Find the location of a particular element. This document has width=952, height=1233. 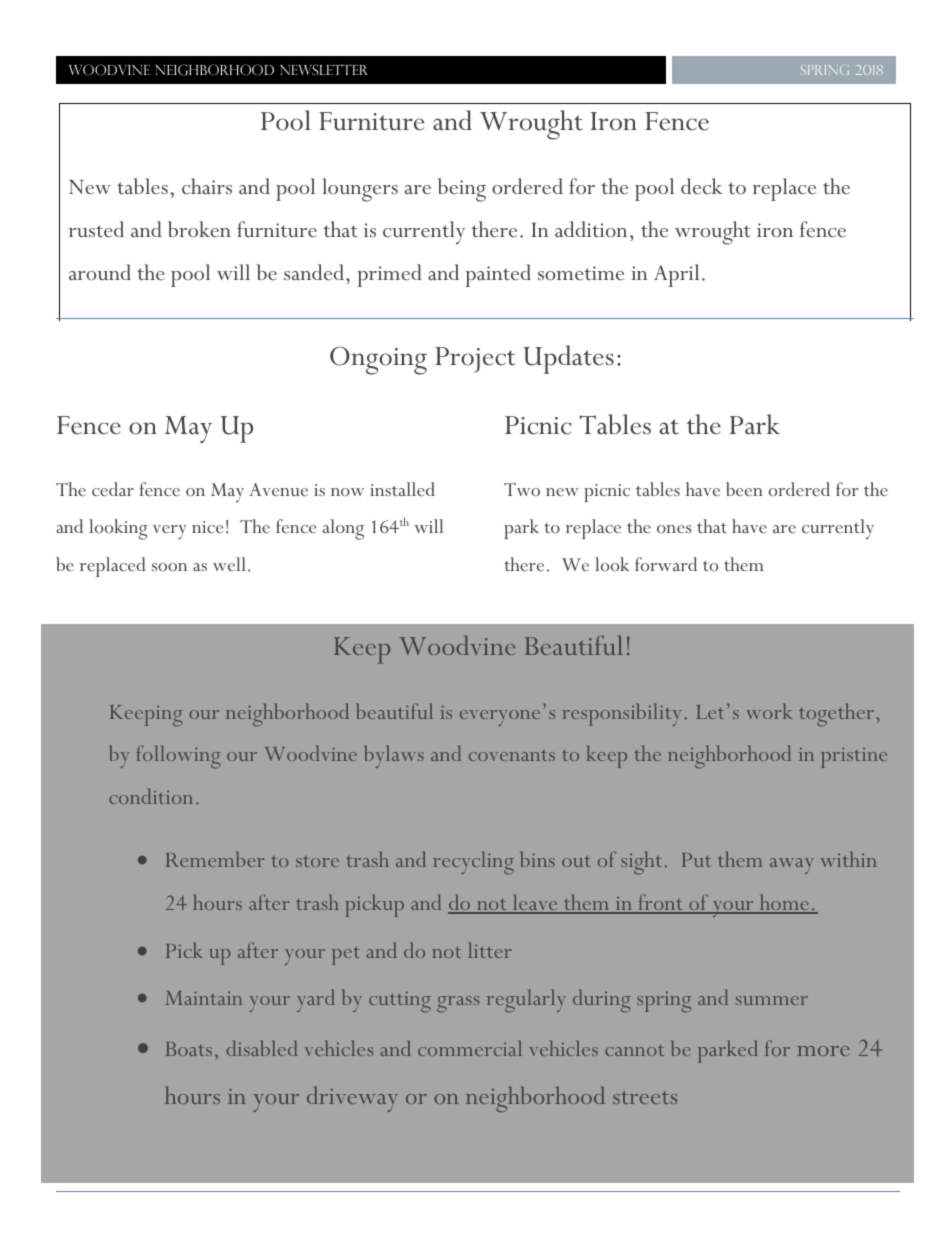

chairs is located at coordinates (207, 186).
